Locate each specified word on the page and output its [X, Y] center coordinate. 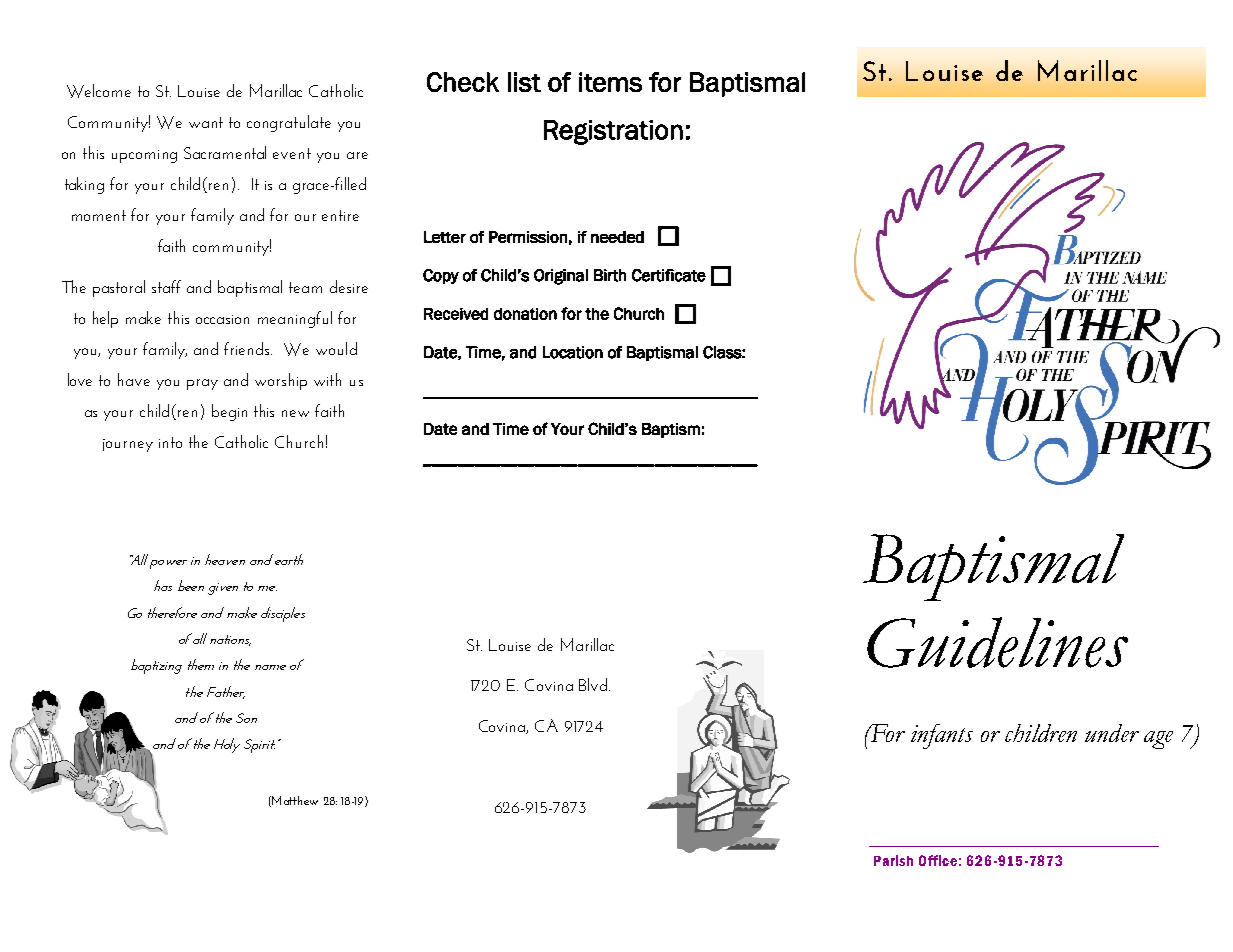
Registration [613, 132]
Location [573, 352]
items [610, 82]
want [206, 122]
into [170, 442]
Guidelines [997, 642]
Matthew [295, 800]
